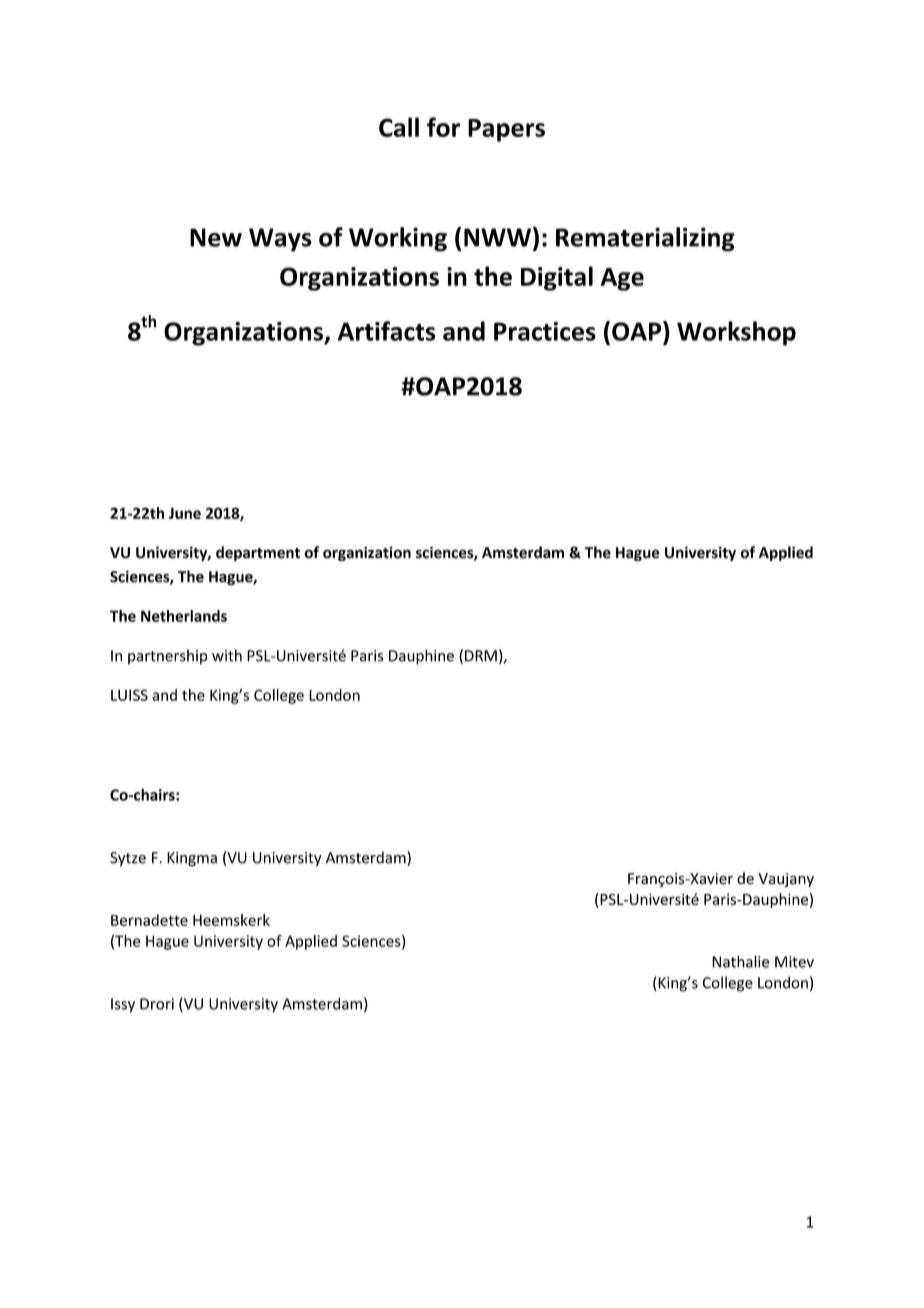 The width and height of the document is (924, 1308). I want to click on Workshop, so click(736, 333).
